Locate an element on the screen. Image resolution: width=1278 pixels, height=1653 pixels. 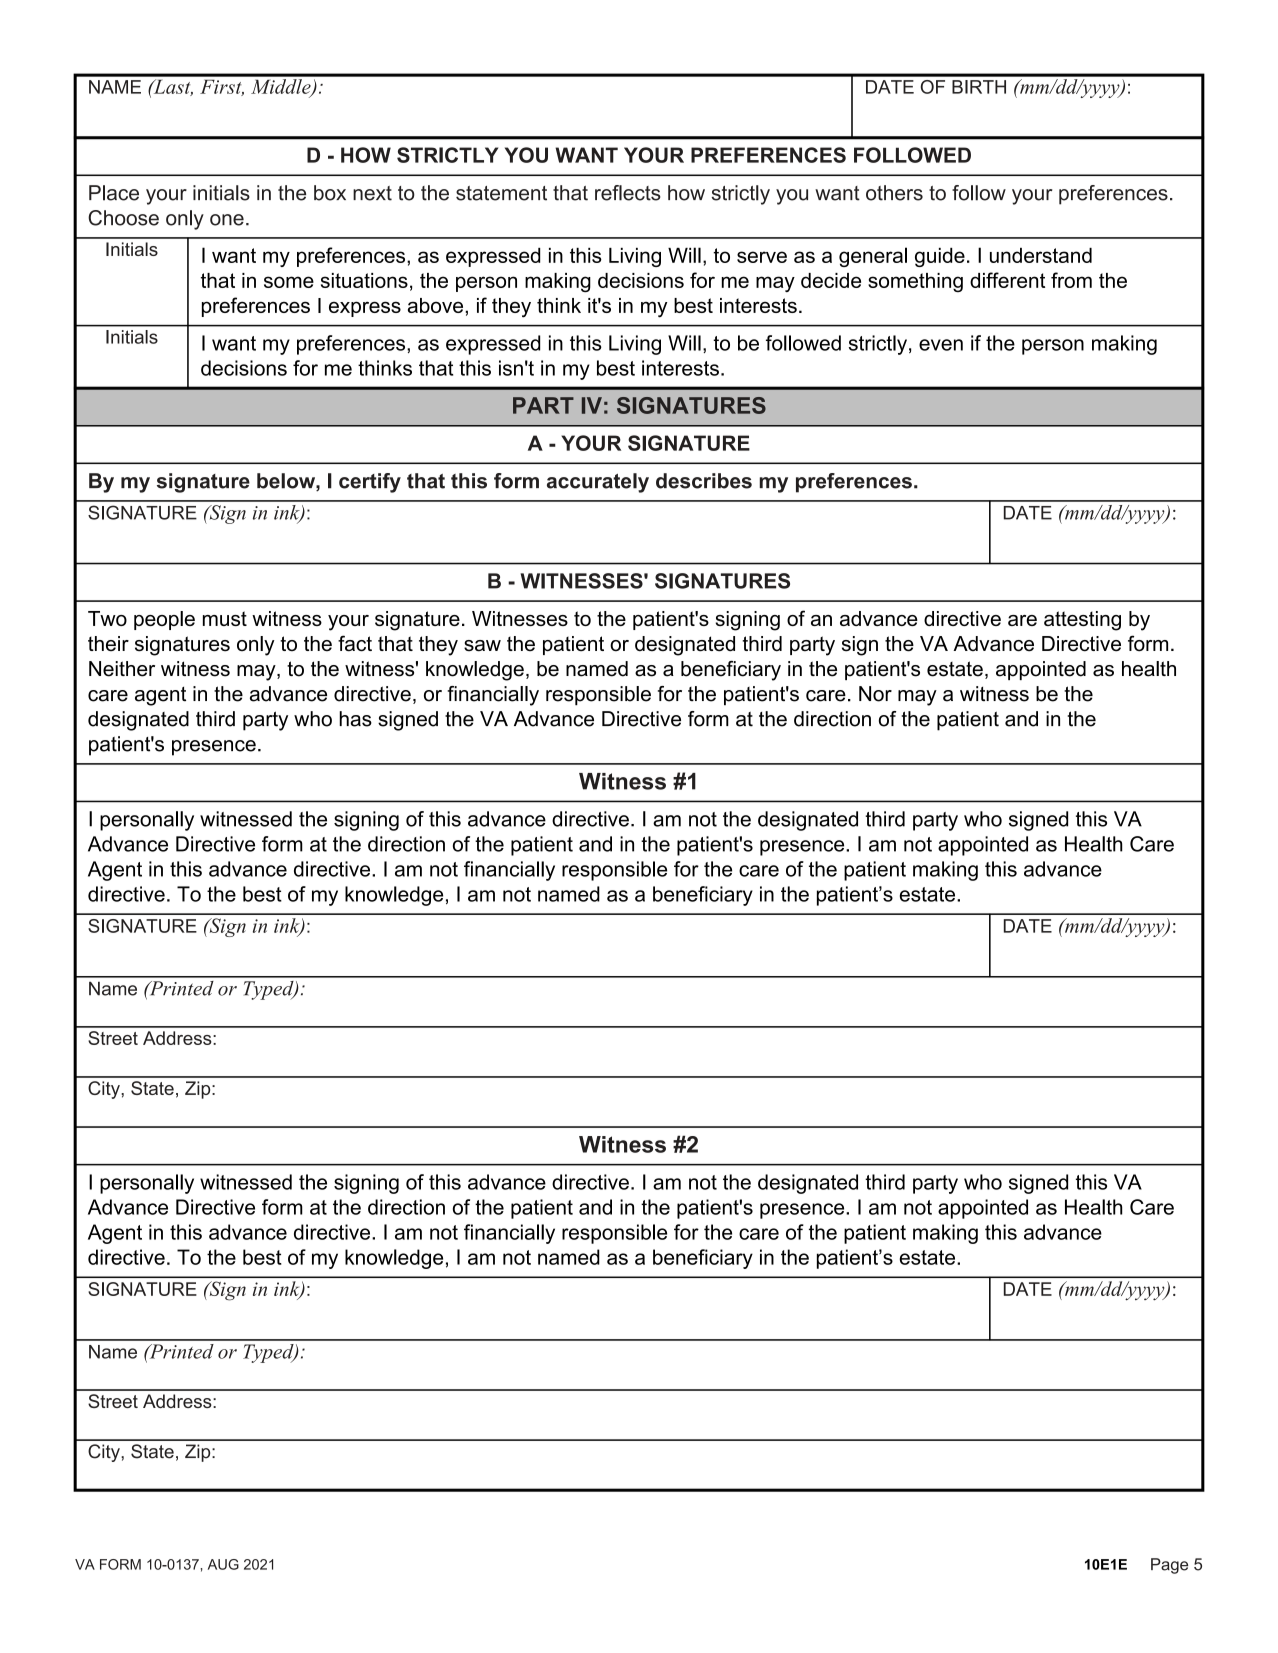
fact is located at coordinates (355, 643).
